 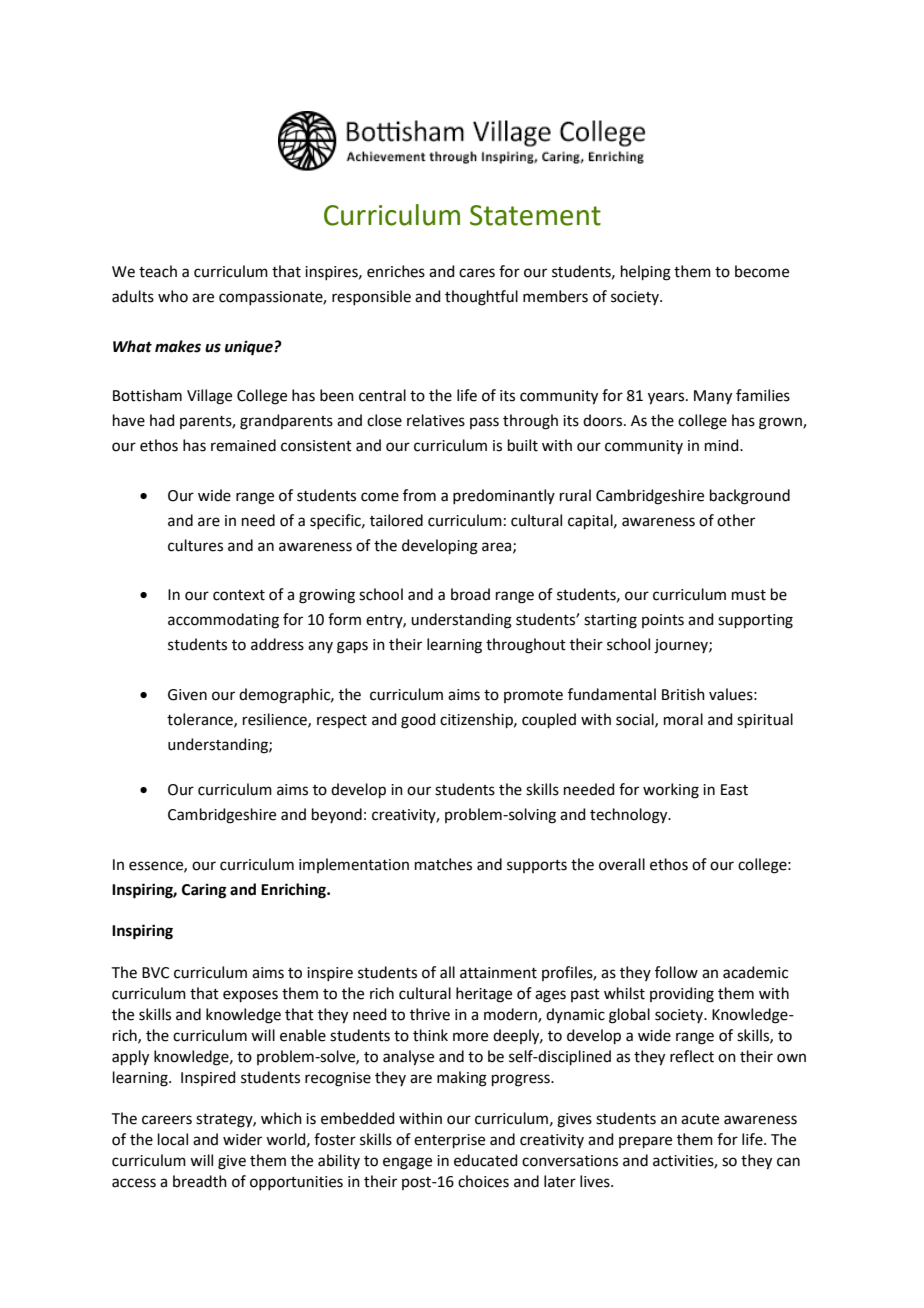 I want to click on helping, so click(x=646, y=273).
